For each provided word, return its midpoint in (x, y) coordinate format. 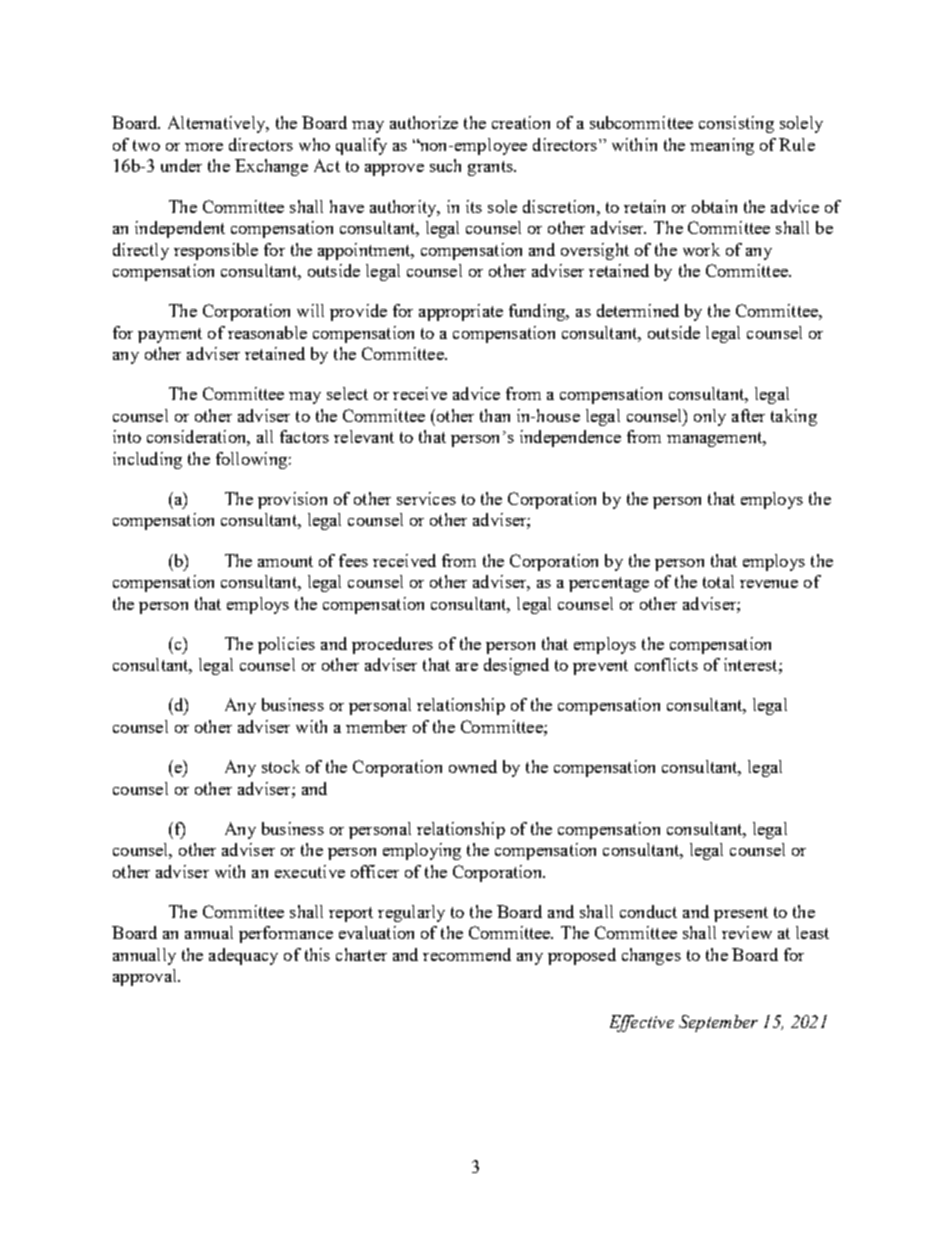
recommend (467, 954)
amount (285, 561)
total (718, 581)
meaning (722, 146)
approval (146, 977)
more (204, 147)
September (718, 1023)
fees (353, 560)
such (445, 165)
